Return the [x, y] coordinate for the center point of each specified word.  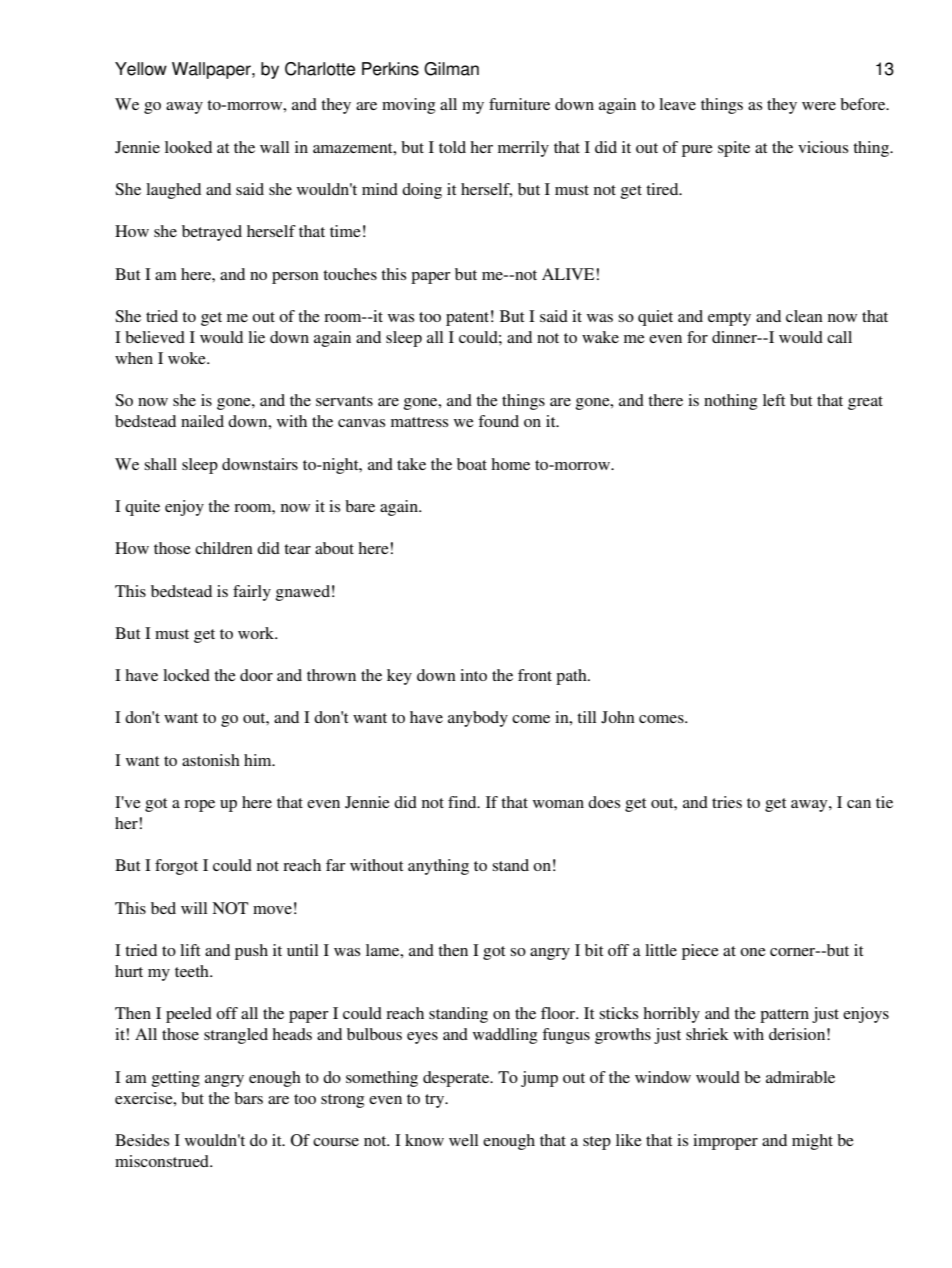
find [463, 802]
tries [727, 802]
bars [248, 1098]
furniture [519, 104]
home [510, 464]
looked [188, 147]
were [819, 106]
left [774, 400]
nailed [202, 421]
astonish [211, 760]
